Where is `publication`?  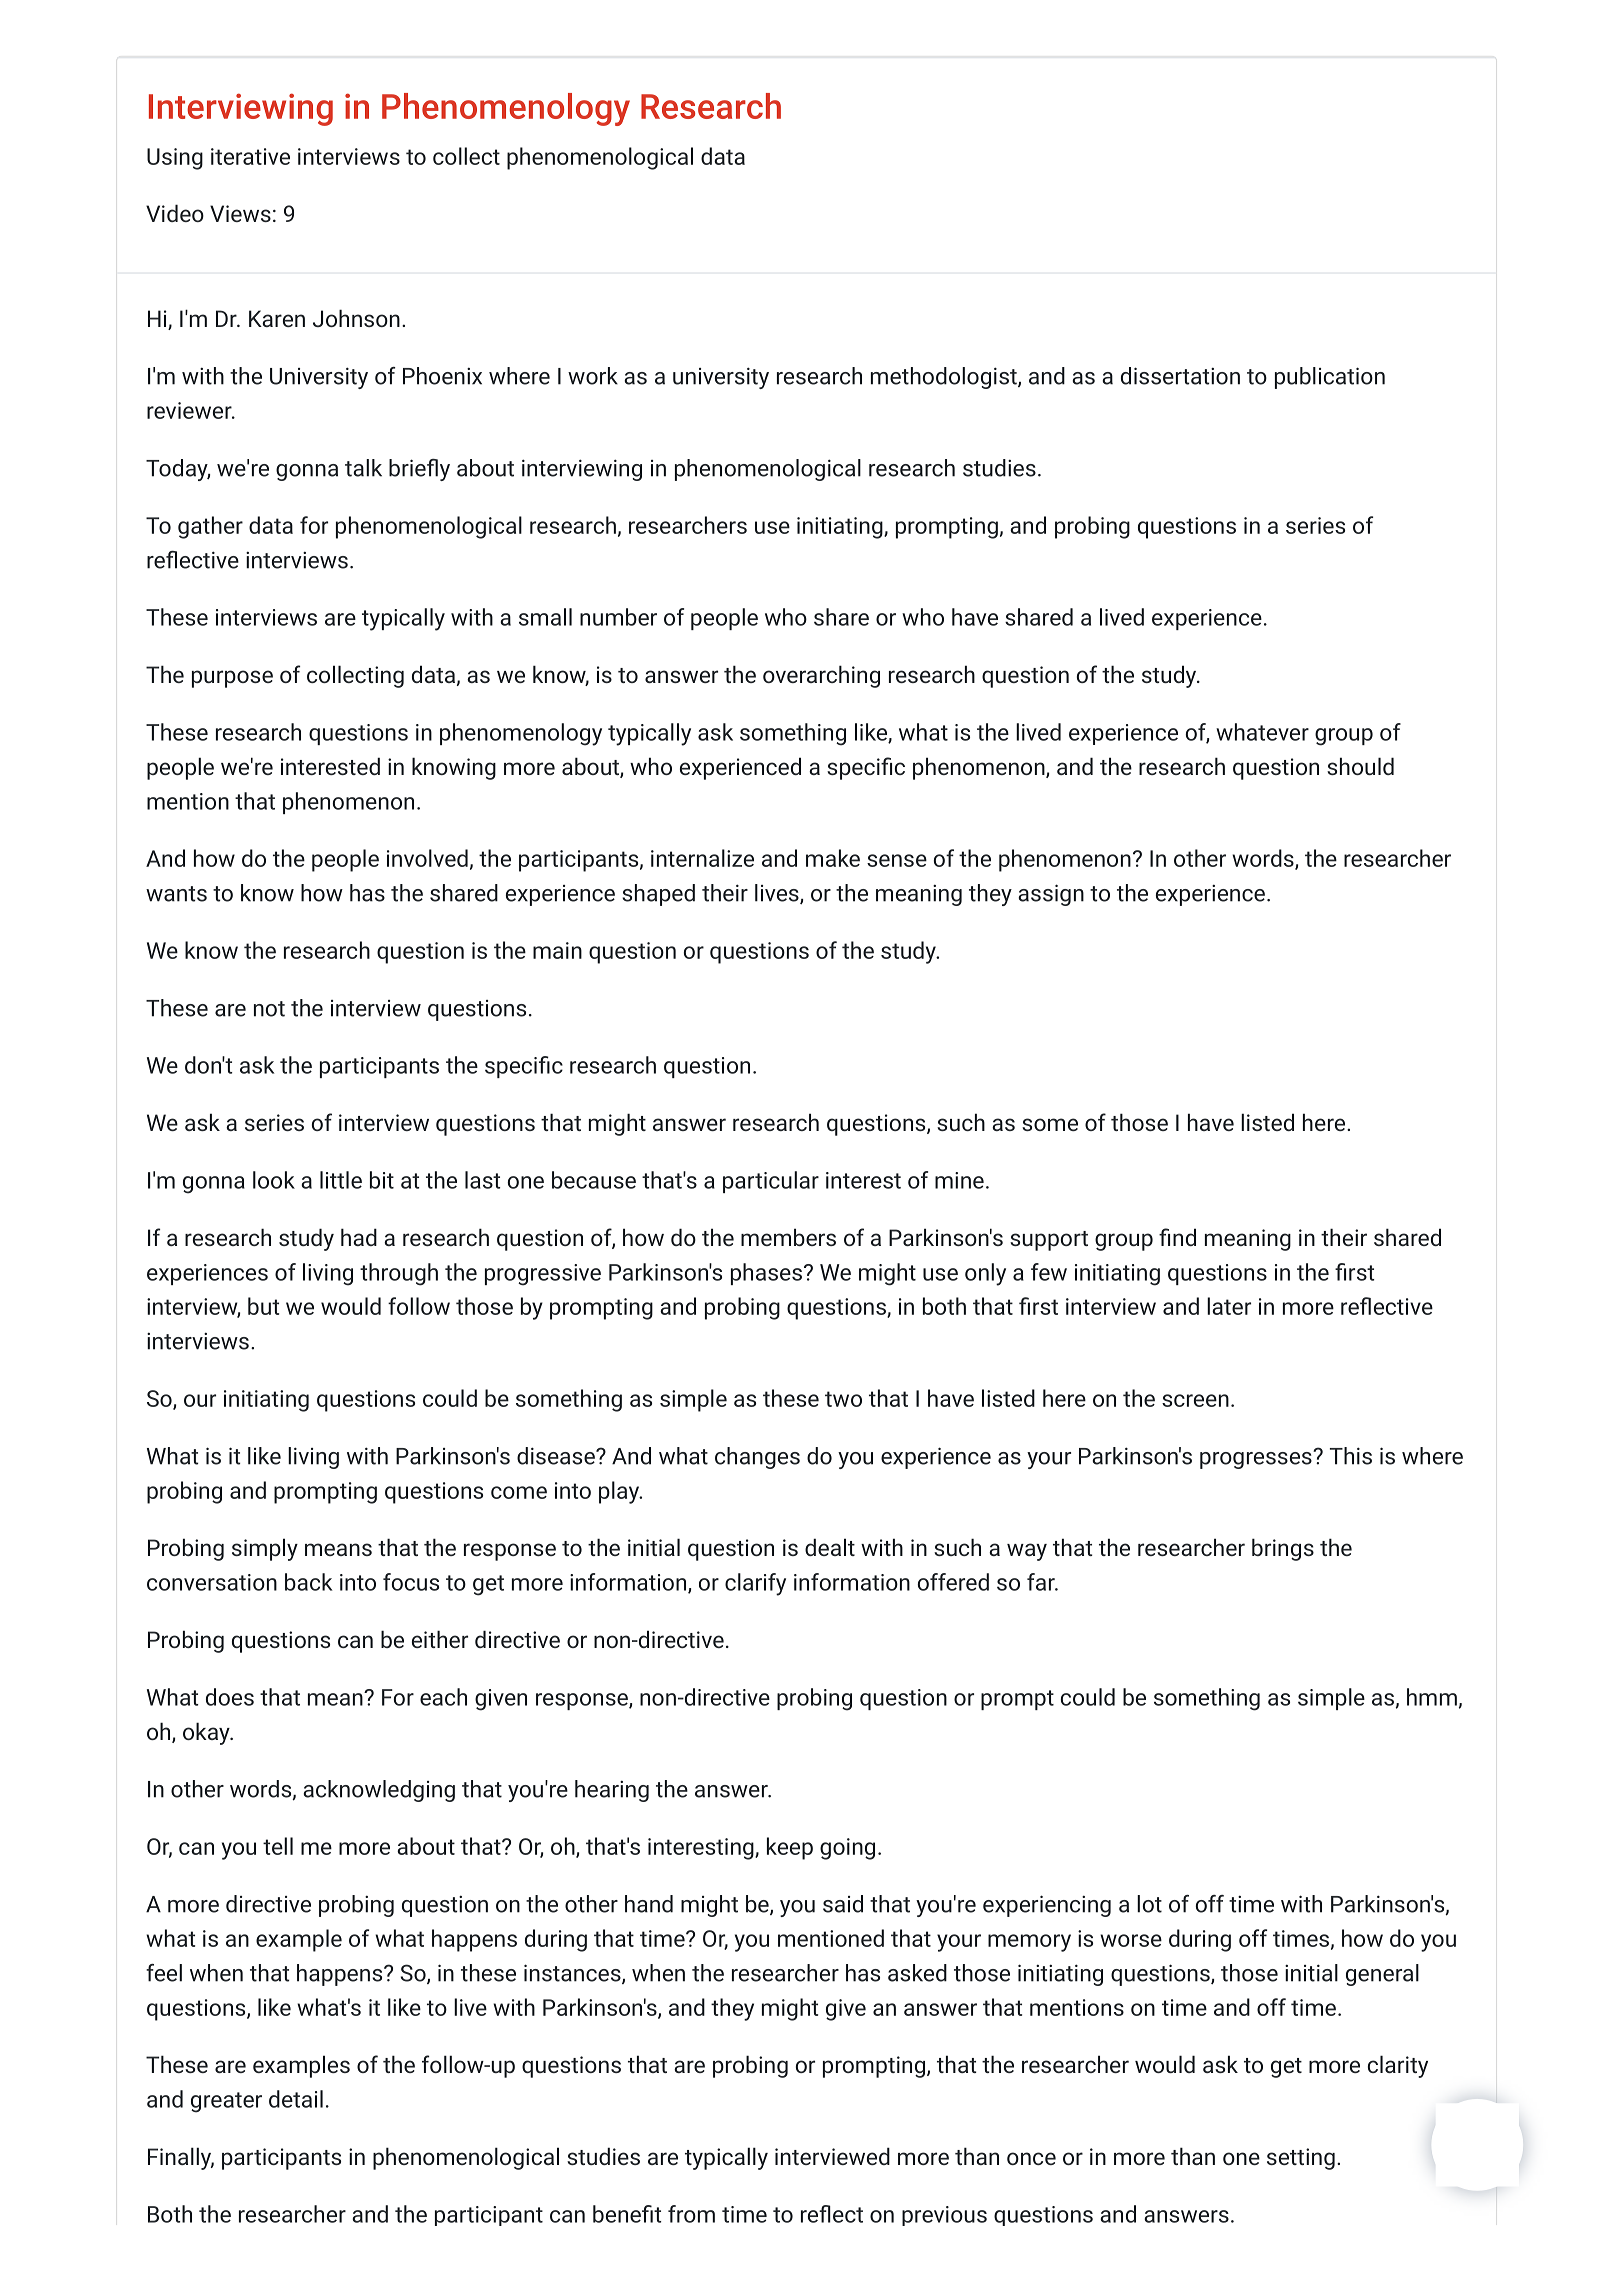
publication is located at coordinates (1330, 378).
